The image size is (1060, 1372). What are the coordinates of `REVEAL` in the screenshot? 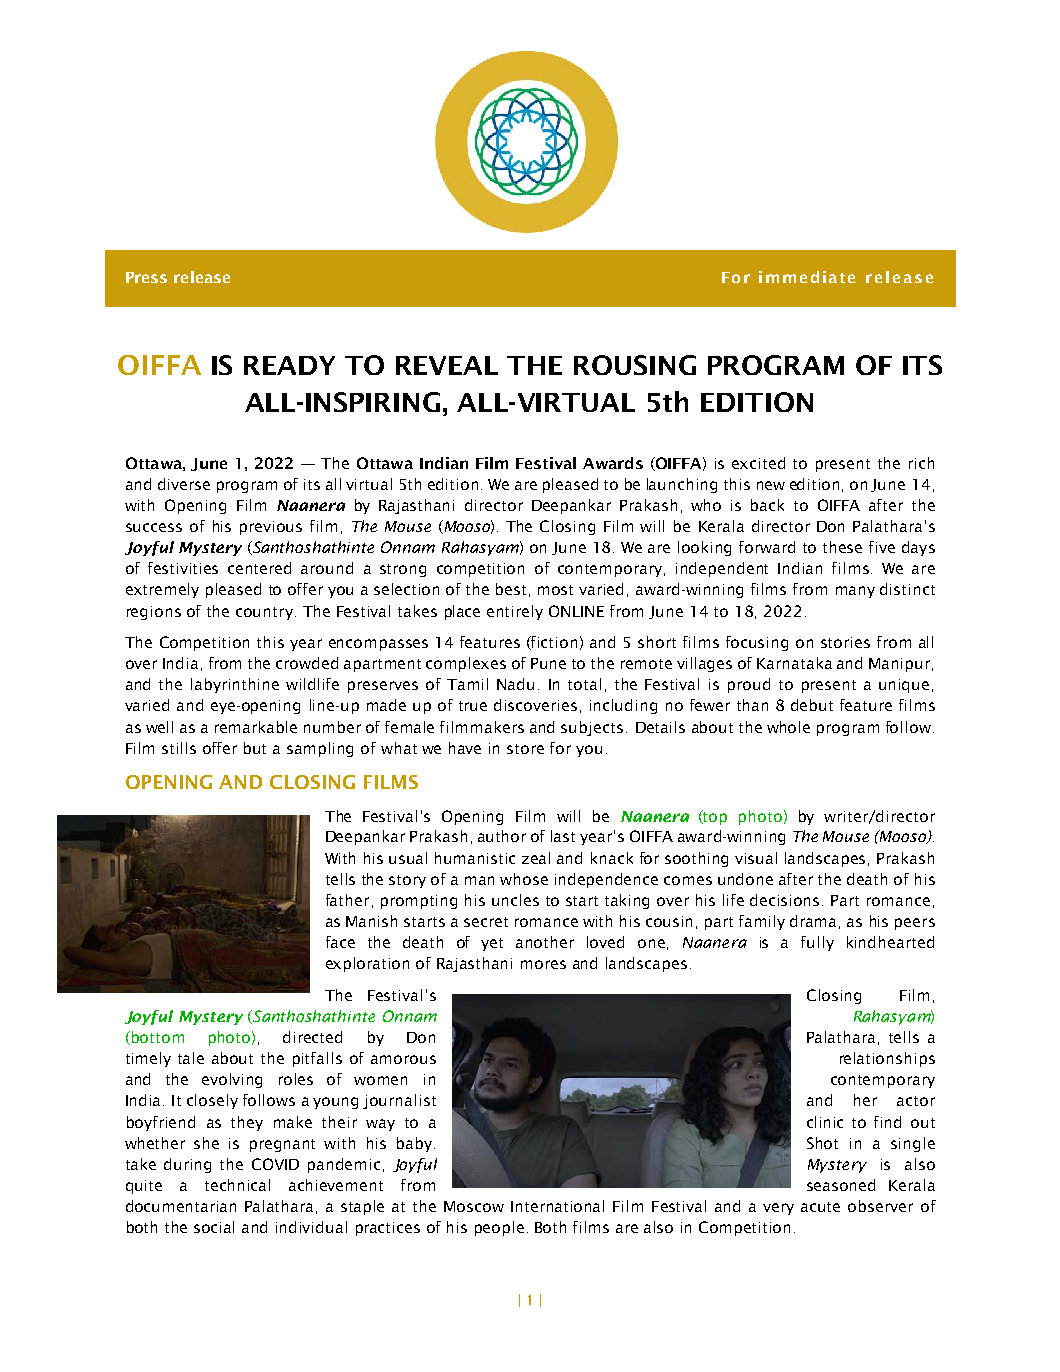 It's located at (447, 365).
